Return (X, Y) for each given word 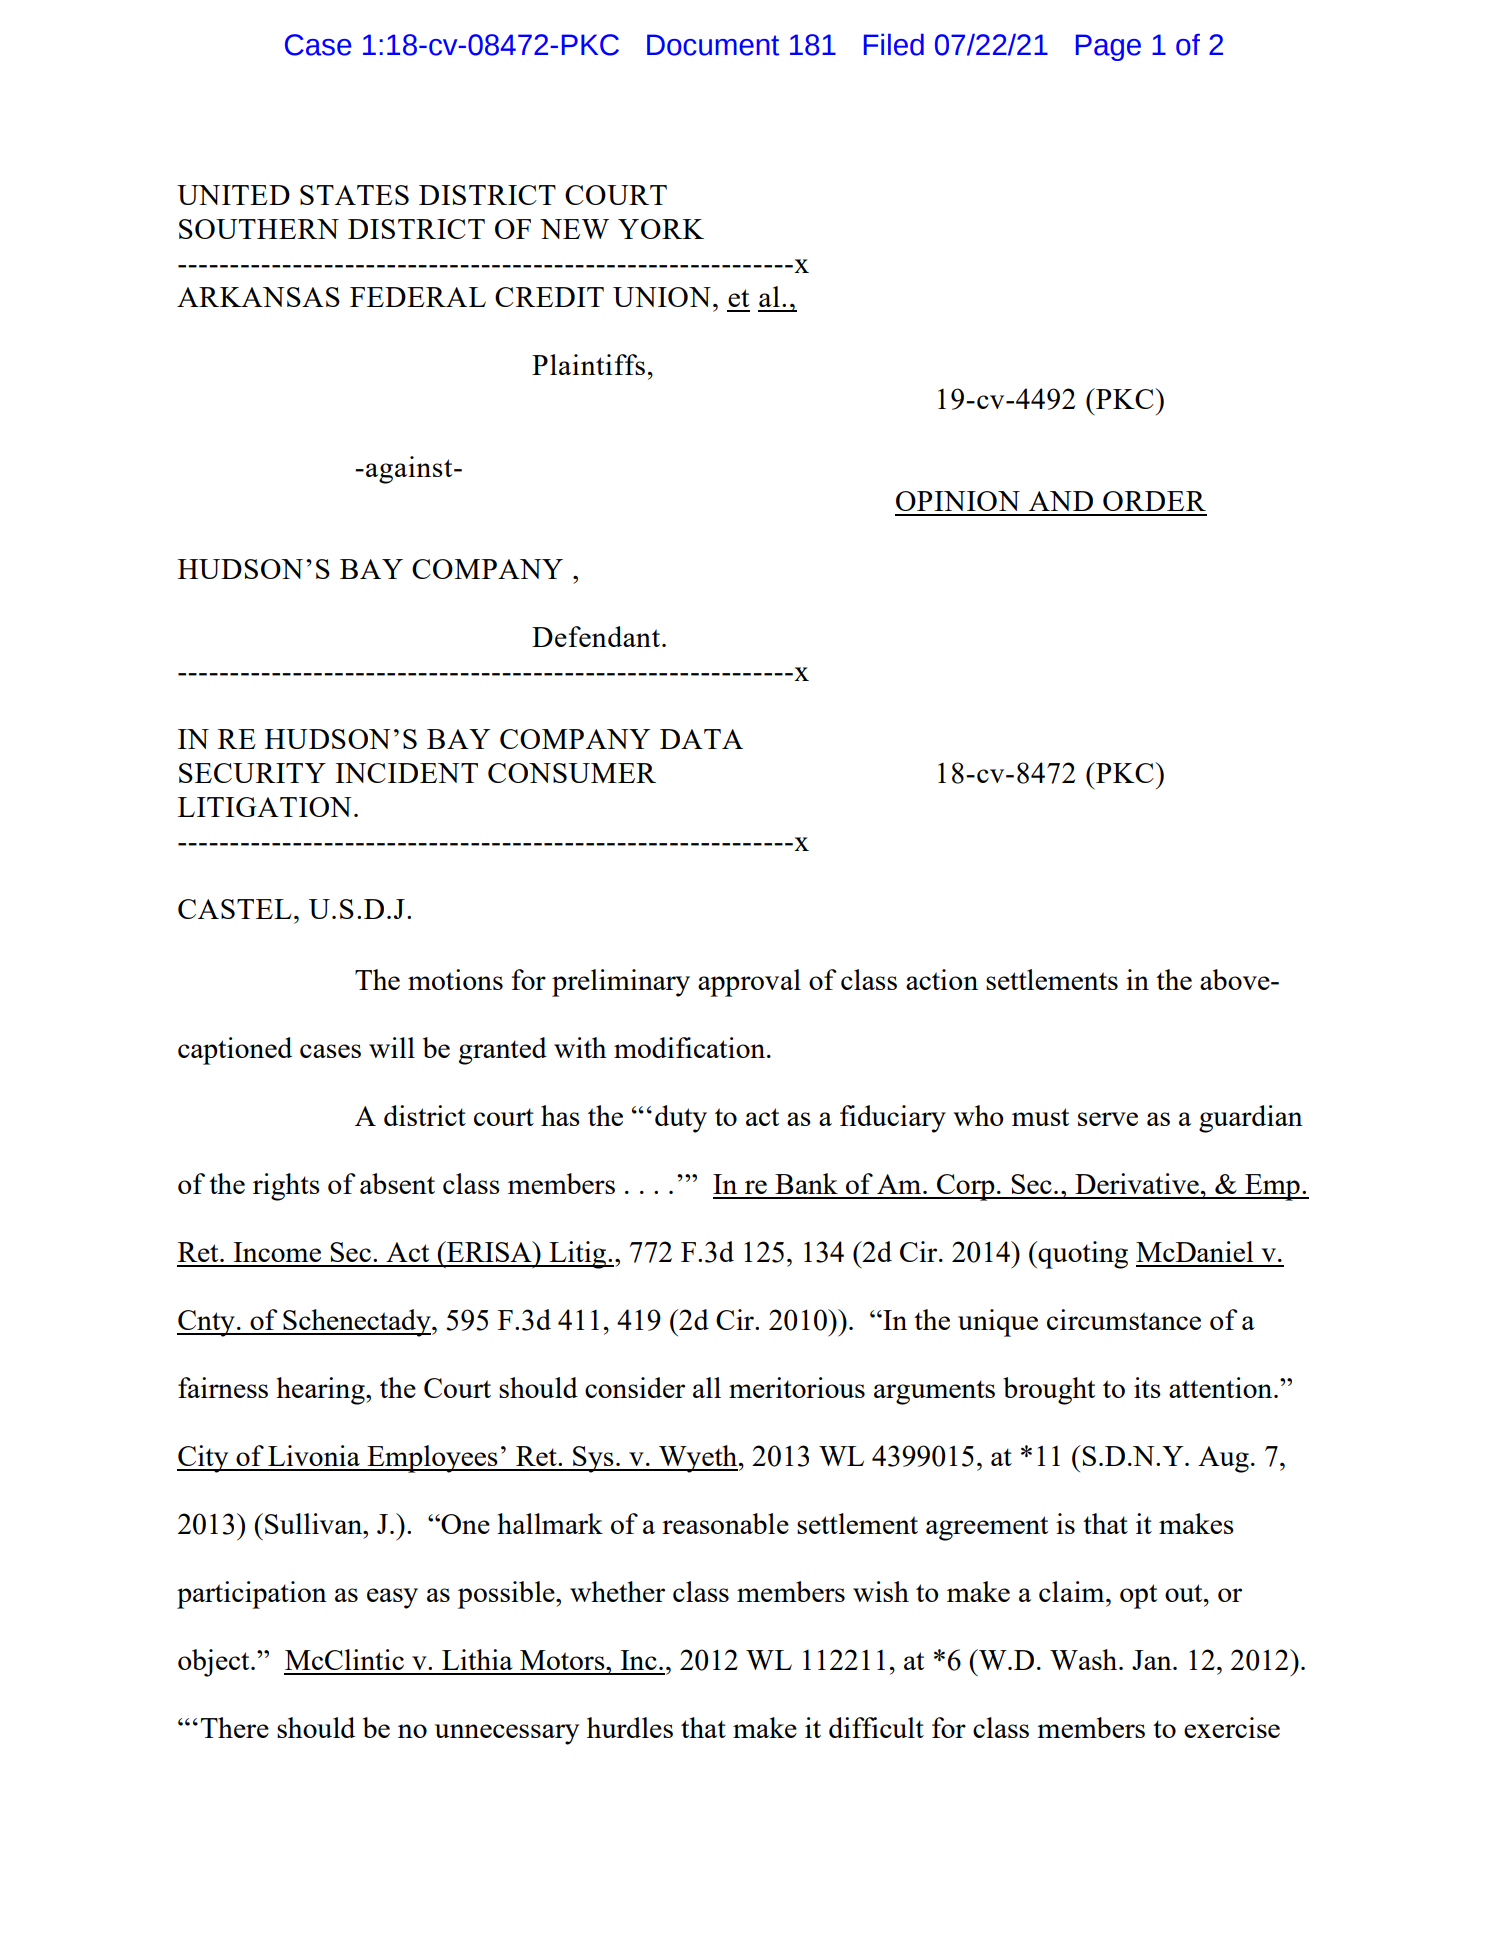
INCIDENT (406, 773)
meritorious (797, 1387)
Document (713, 45)
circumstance (1124, 1319)
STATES (354, 195)
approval (749, 983)
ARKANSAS (258, 297)
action (942, 979)
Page (1108, 47)
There (235, 1727)
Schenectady (357, 1323)
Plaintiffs (588, 364)
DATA (701, 739)
